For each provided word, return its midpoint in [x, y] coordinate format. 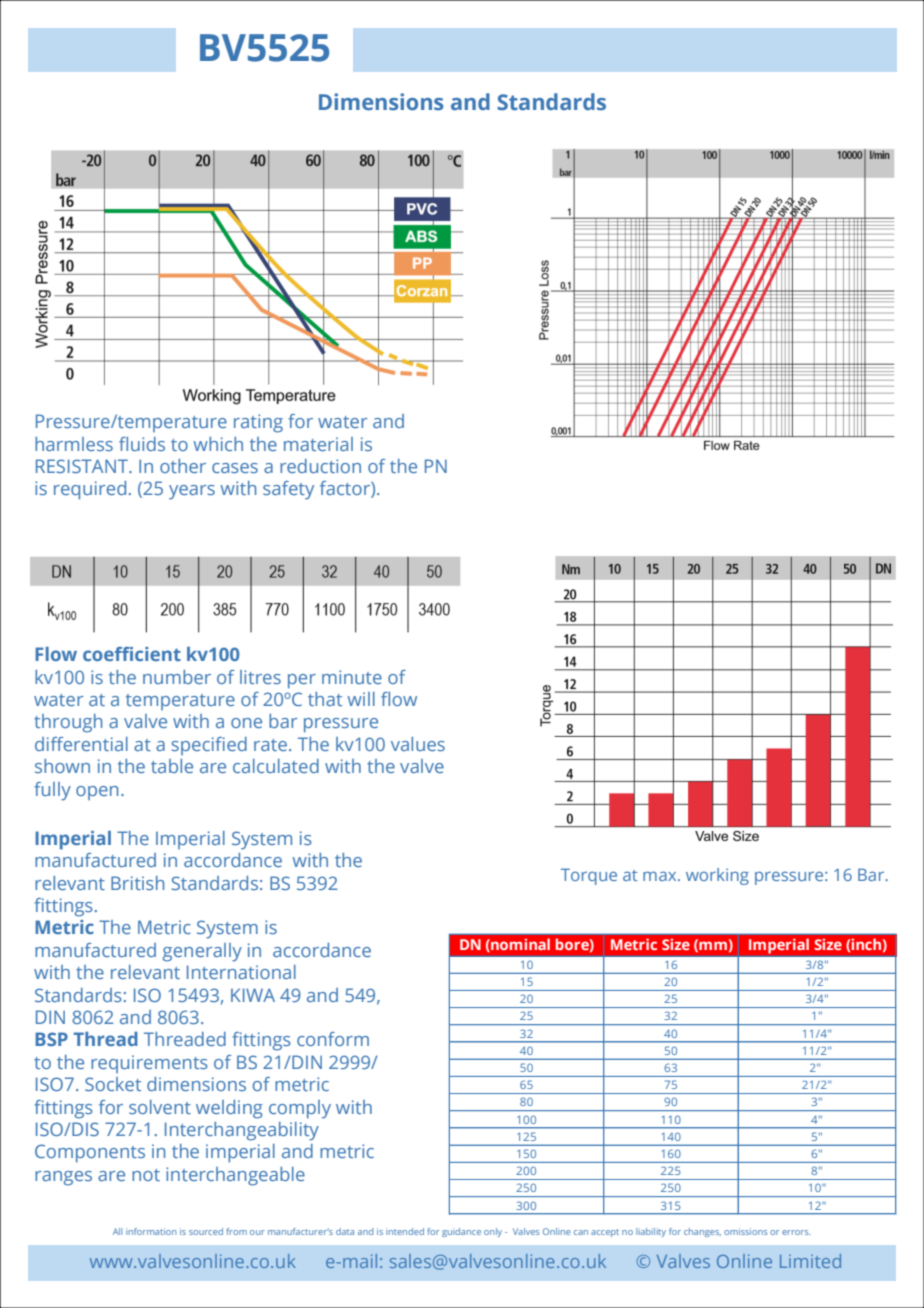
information [151, 1231]
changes [702, 1232]
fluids [142, 444]
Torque [589, 876]
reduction [320, 466]
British [137, 883]
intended [405, 1231]
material [318, 444]
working [717, 876]
